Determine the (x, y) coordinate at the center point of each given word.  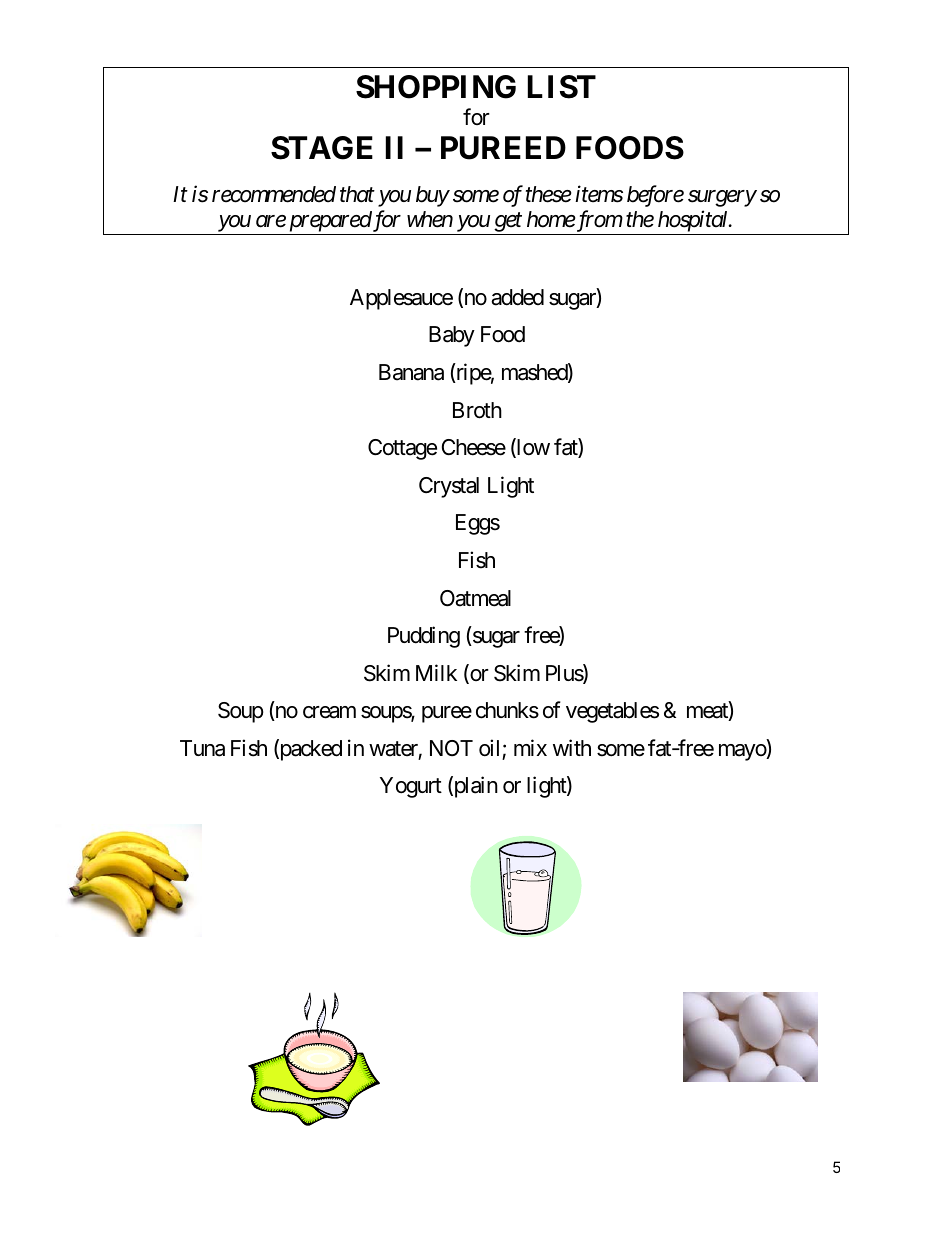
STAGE (322, 148)
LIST (562, 87)
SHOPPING (436, 87)
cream (329, 712)
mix (530, 747)
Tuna (202, 748)
